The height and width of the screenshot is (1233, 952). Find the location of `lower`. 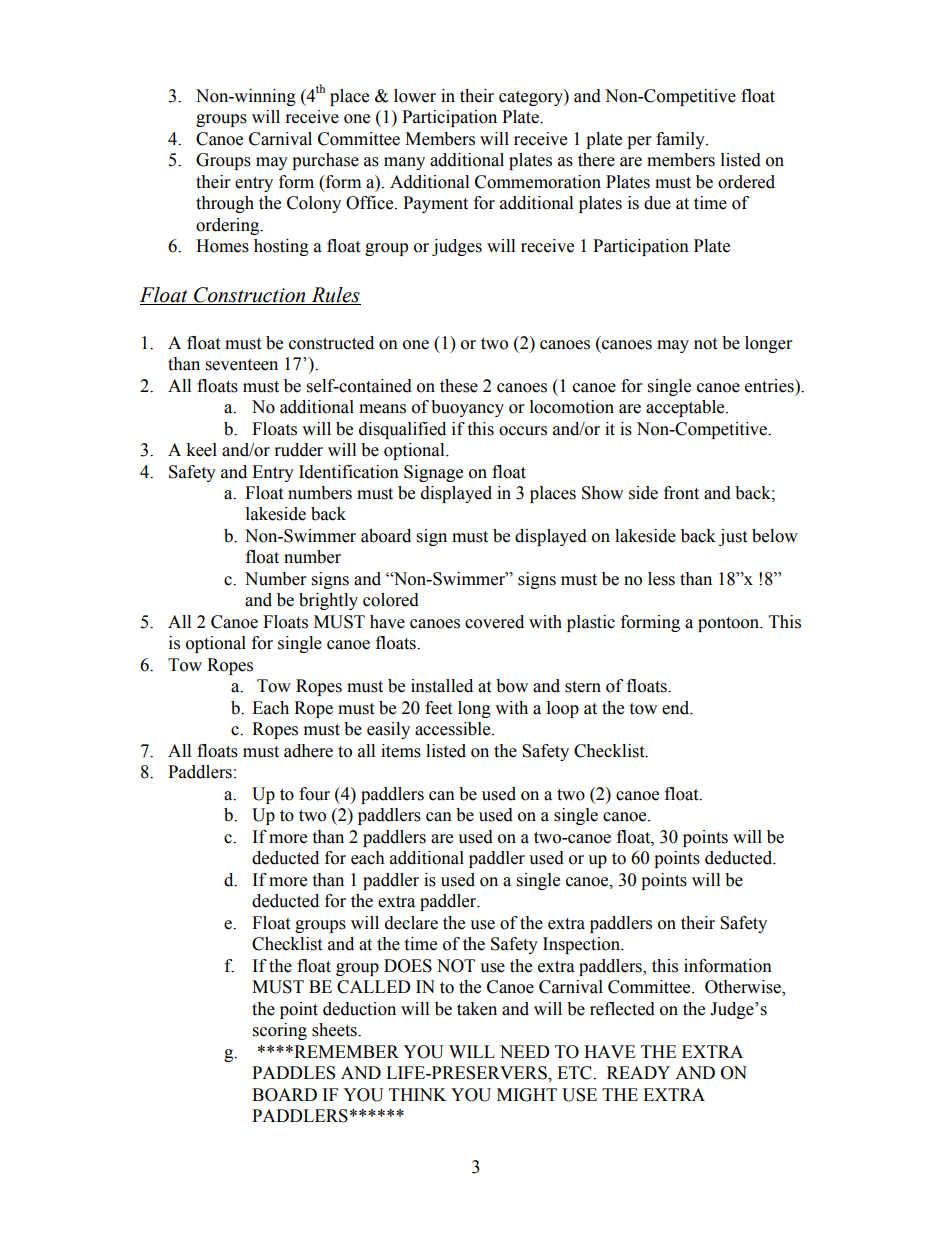

lower is located at coordinates (415, 96).
